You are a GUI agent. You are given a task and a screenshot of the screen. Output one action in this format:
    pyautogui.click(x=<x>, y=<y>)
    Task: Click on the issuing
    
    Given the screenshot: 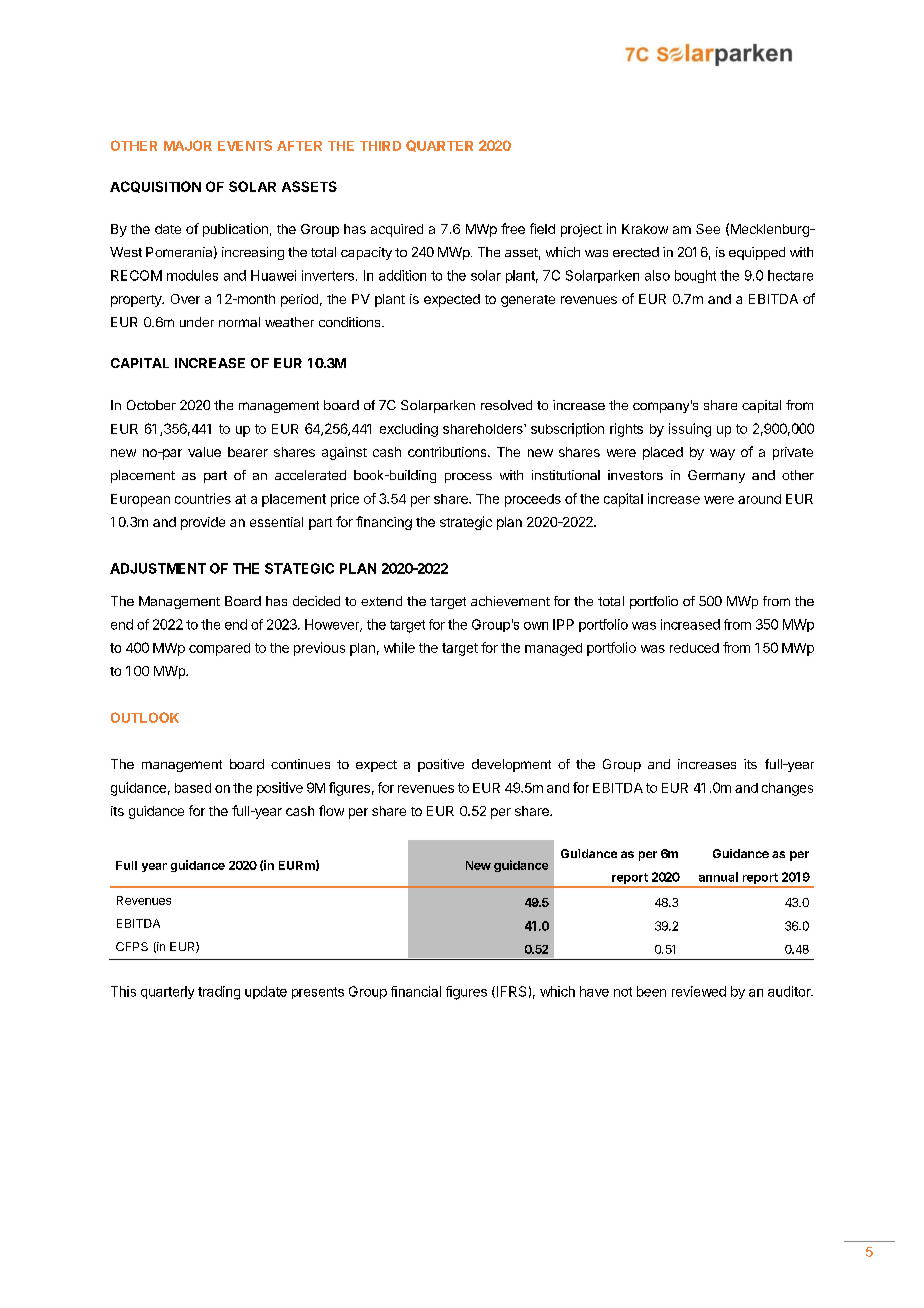 What is the action you would take?
    pyautogui.click(x=690, y=430)
